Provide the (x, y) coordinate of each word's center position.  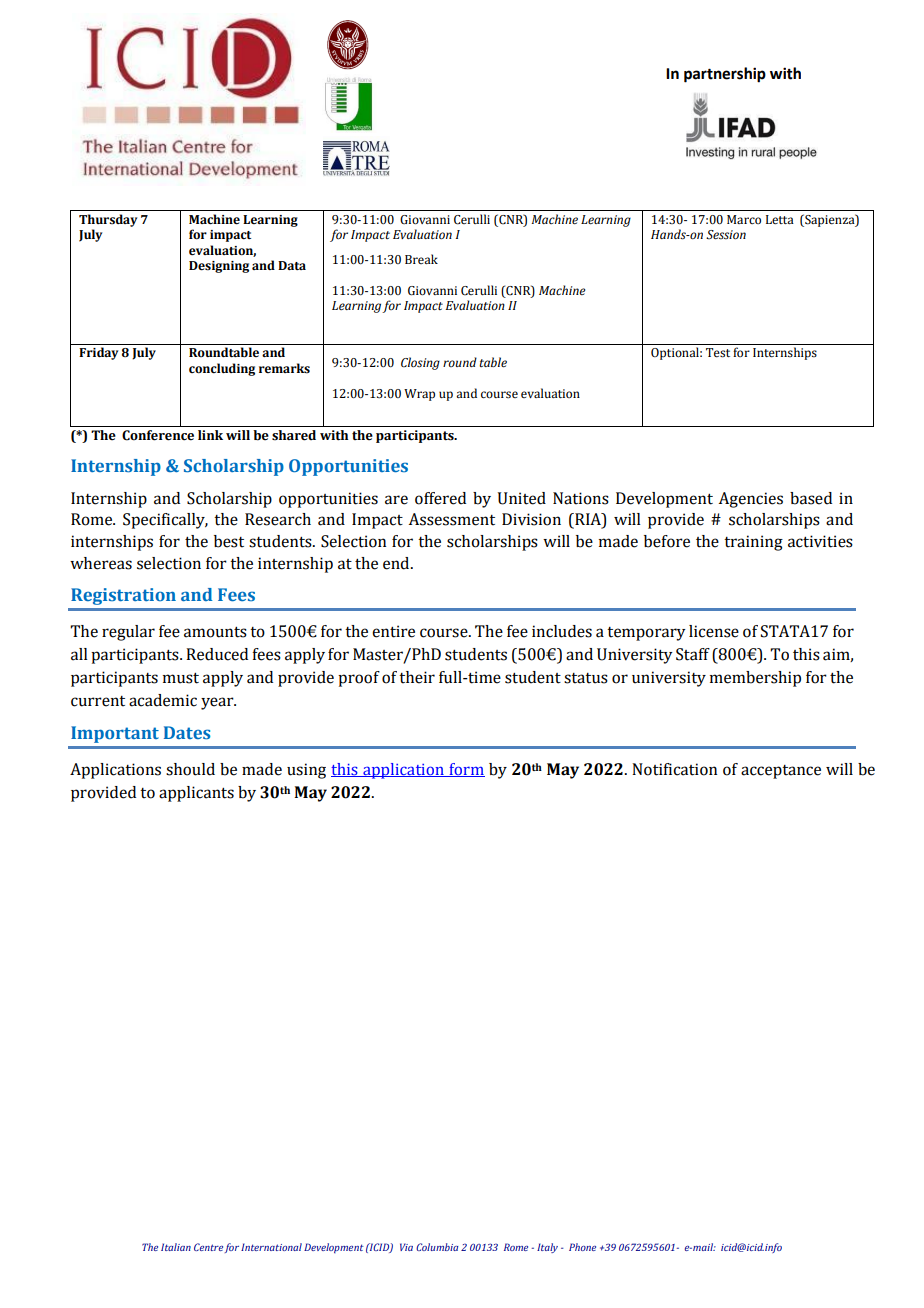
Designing (219, 267)
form (466, 770)
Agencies (751, 500)
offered (440, 498)
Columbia (437, 1247)
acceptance (781, 772)
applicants (196, 794)
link (210, 435)
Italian (176, 1247)
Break (421, 259)
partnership (725, 75)
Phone (582, 1247)
